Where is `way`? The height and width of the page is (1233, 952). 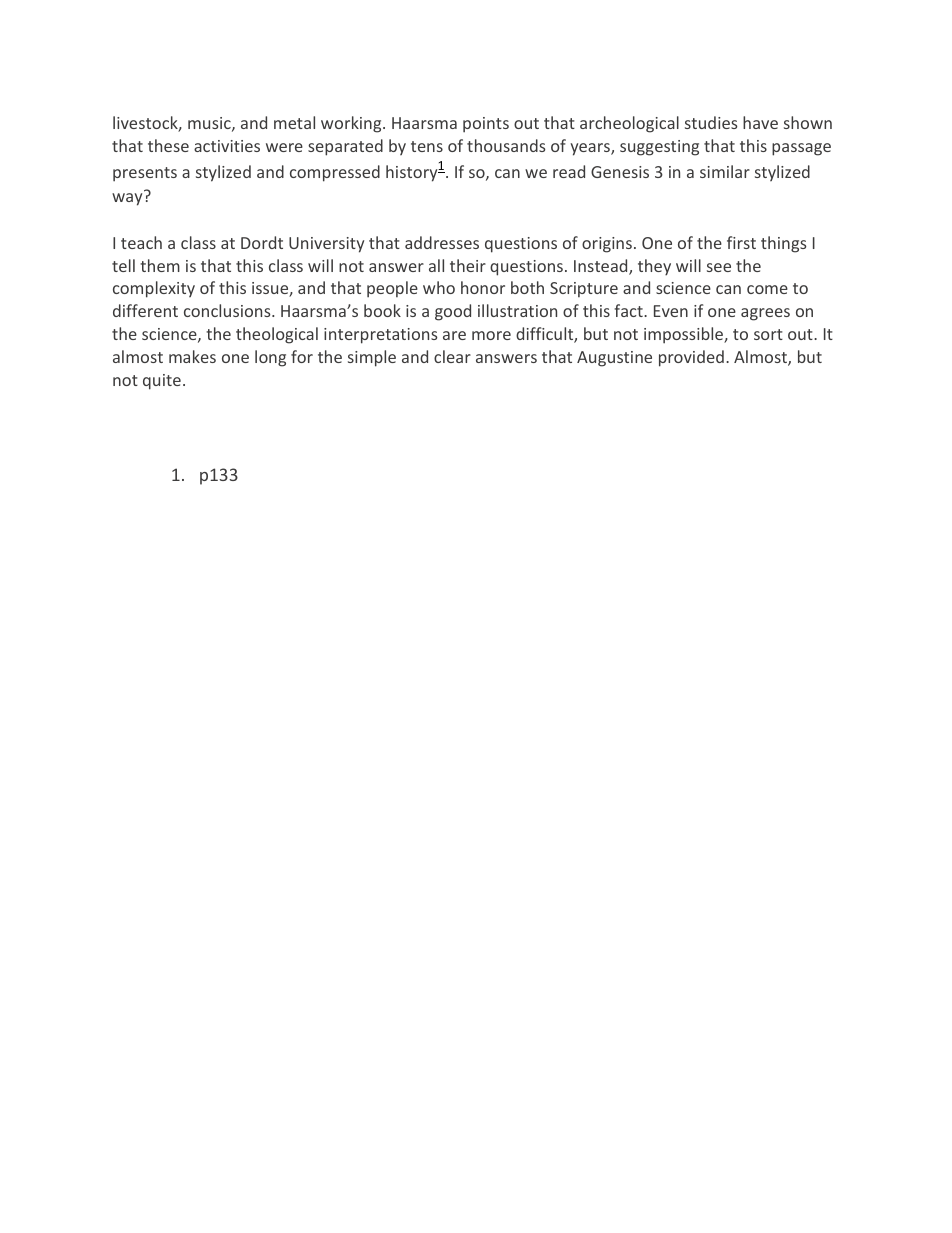 way is located at coordinates (128, 198).
